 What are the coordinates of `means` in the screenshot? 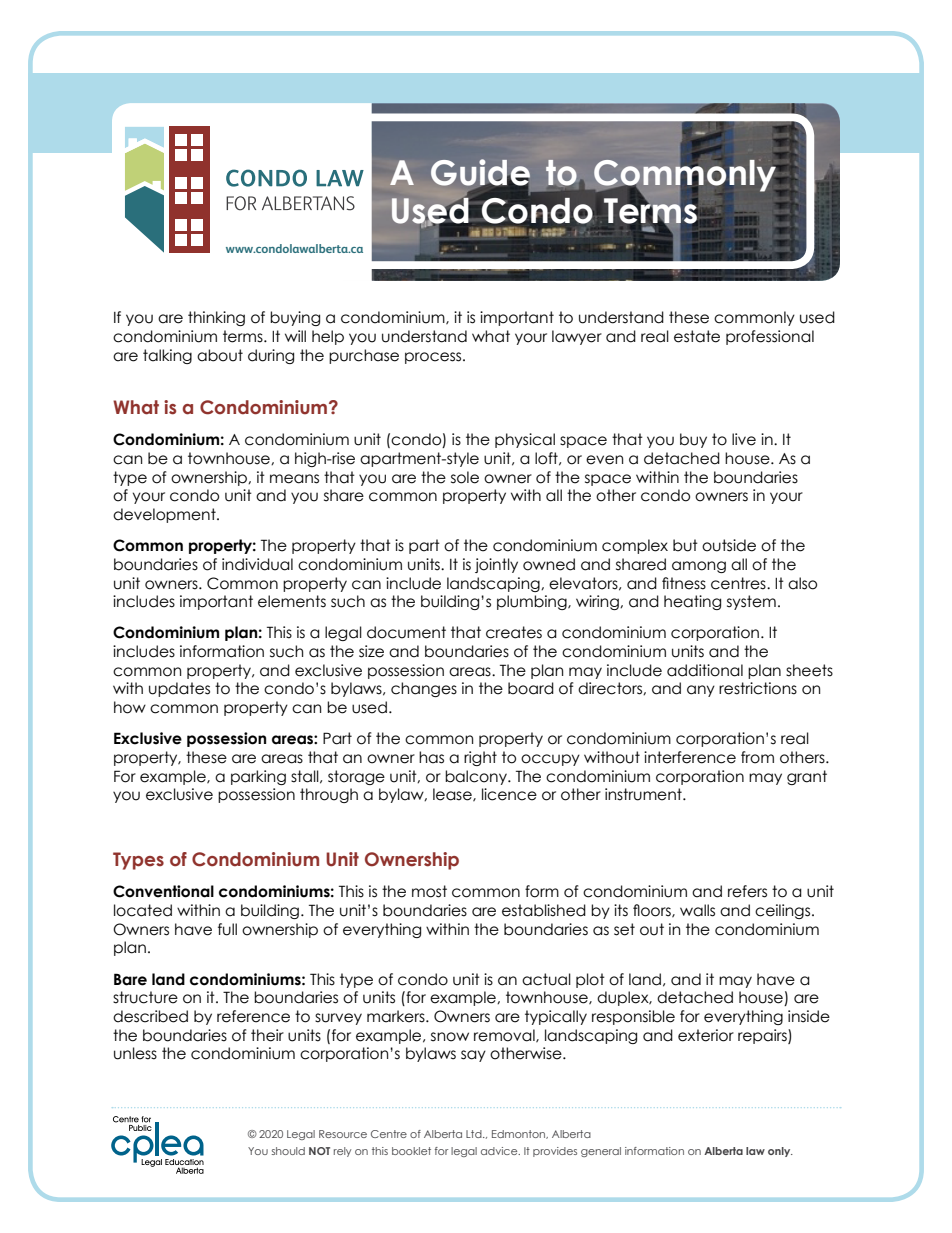 It's located at (294, 479).
